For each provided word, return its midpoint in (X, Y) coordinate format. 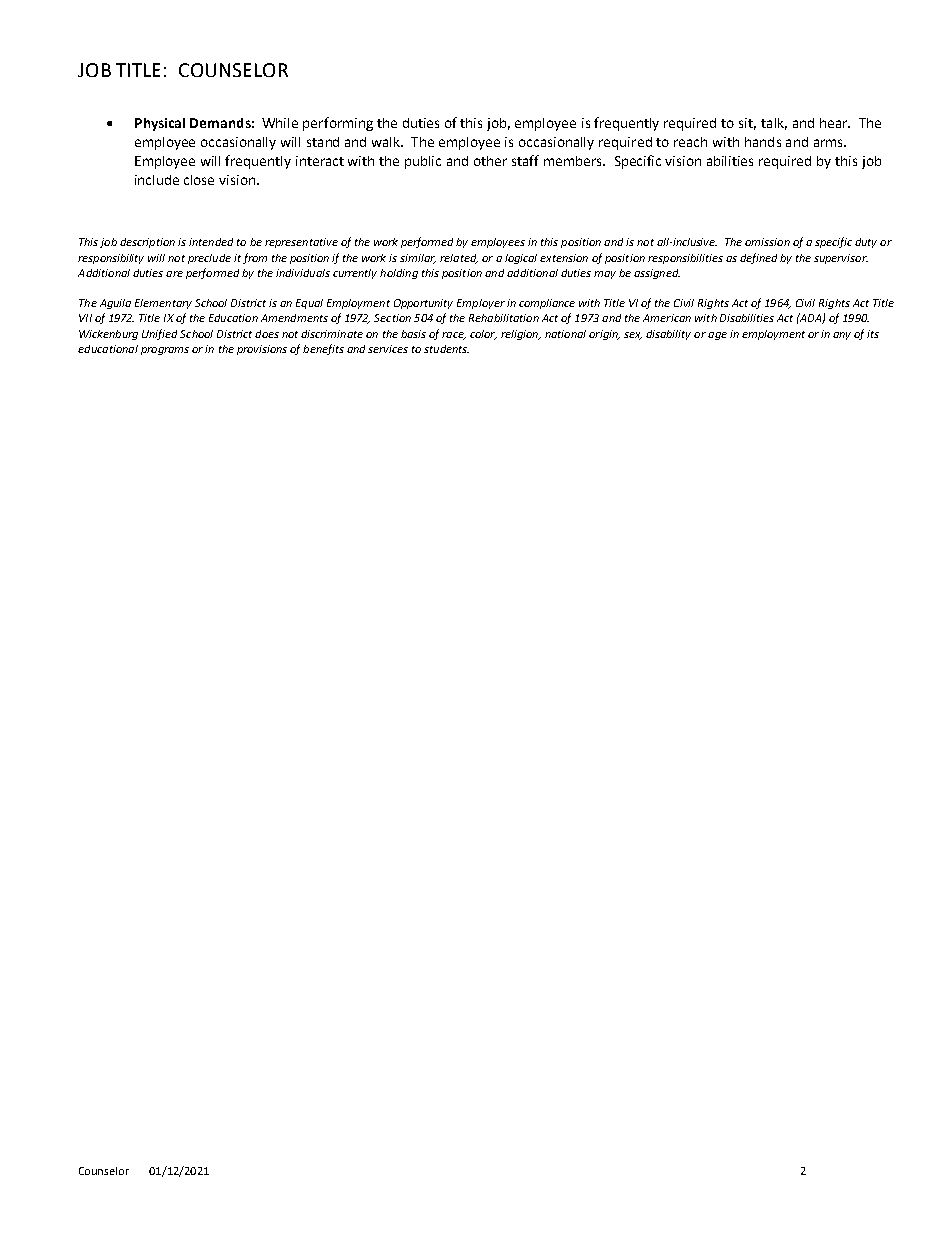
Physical (160, 124)
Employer (481, 304)
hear (835, 123)
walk (387, 142)
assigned (657, 274)
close (199, 180)
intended (211, 242)
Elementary (163, 304)
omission (767, 242)
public (423, 162)
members (574, 161)
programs (165, 351)
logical (521, 259)
